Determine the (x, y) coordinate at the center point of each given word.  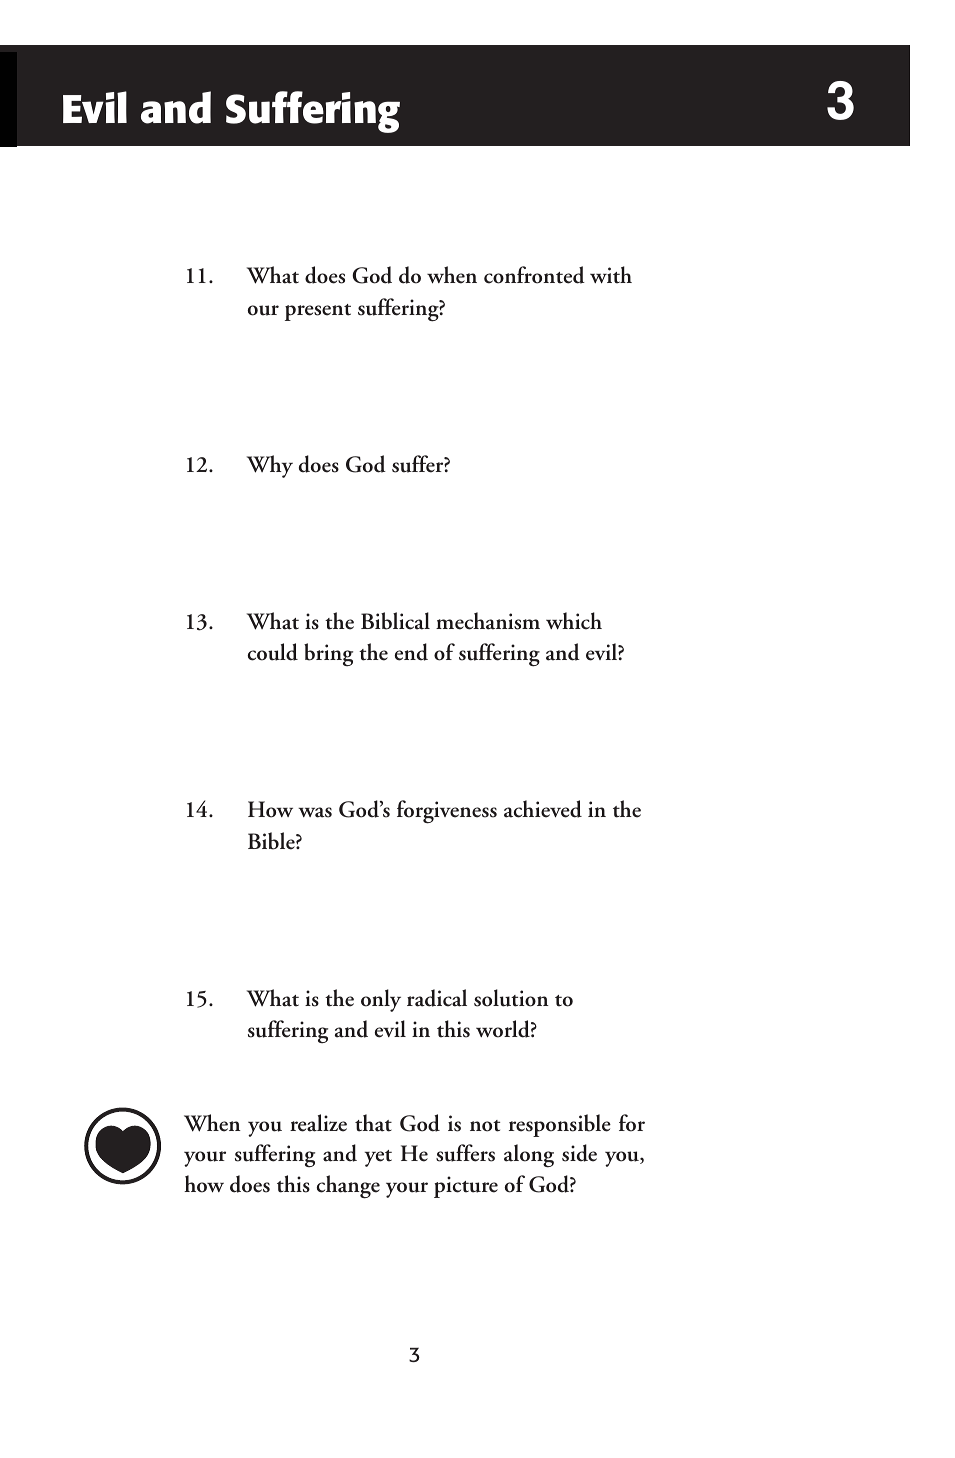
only (381, 1000)
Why (270, 466)
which (574, 621)
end (411, 652)
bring (328, 654)
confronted (534, 275)
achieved (543, 809)
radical (437, 998)
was (315, 812)
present (318, 312)
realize (318, 1123)
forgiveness (447, 812)
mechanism (488, 621)
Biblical (395, 621)
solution (511, 998)
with (611, 275)
